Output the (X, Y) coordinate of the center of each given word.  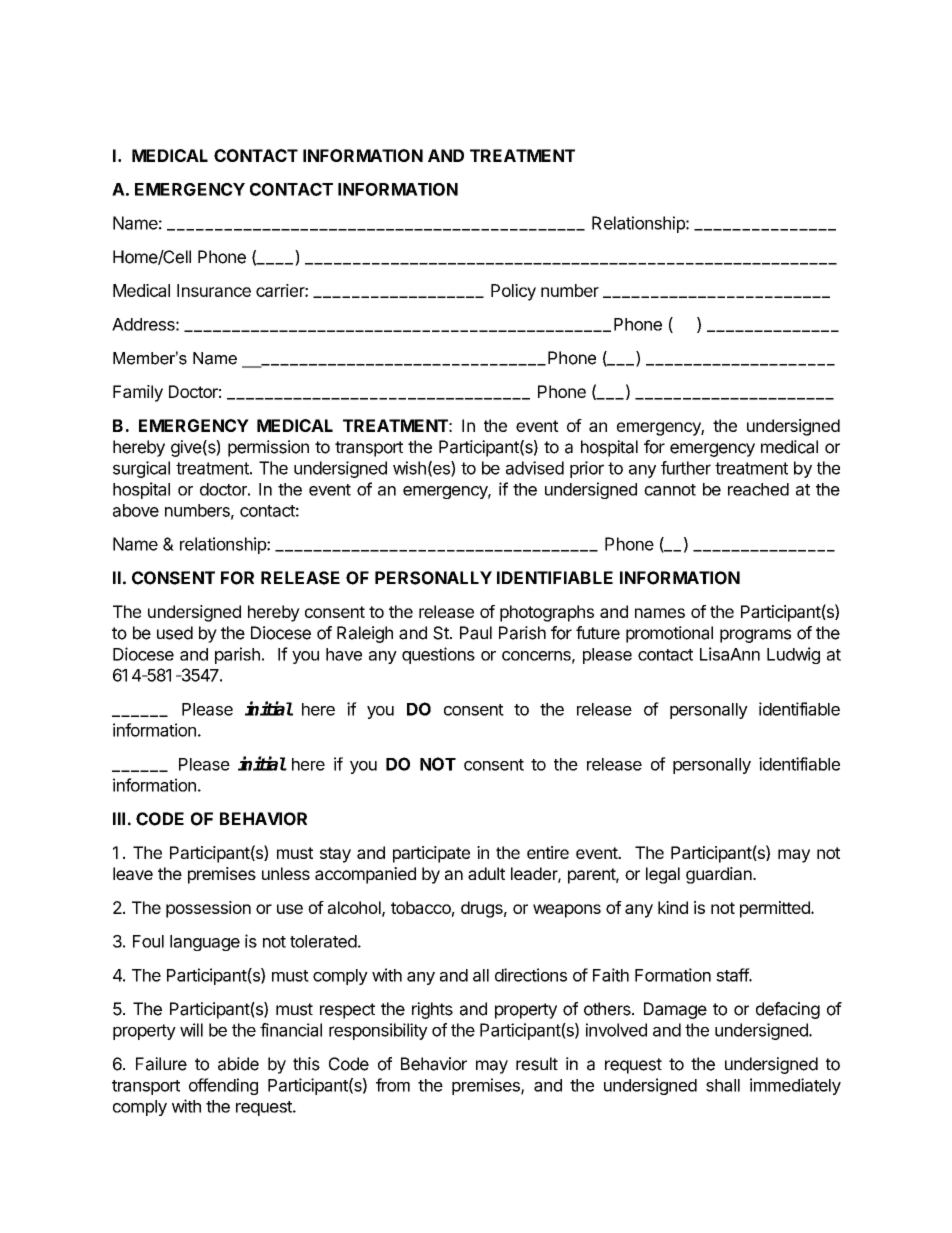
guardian (719, 875)
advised (535, 468)
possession (208, 909)
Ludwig (793, 655)
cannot (670, 490)
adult (486, 873)
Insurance (214, 290)
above (136, 510)
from (393, 1085)
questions (438, 655)
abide (238, 1064)
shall (723, 1085)
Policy (513, 292)
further (686, 468)
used (175, 633)
